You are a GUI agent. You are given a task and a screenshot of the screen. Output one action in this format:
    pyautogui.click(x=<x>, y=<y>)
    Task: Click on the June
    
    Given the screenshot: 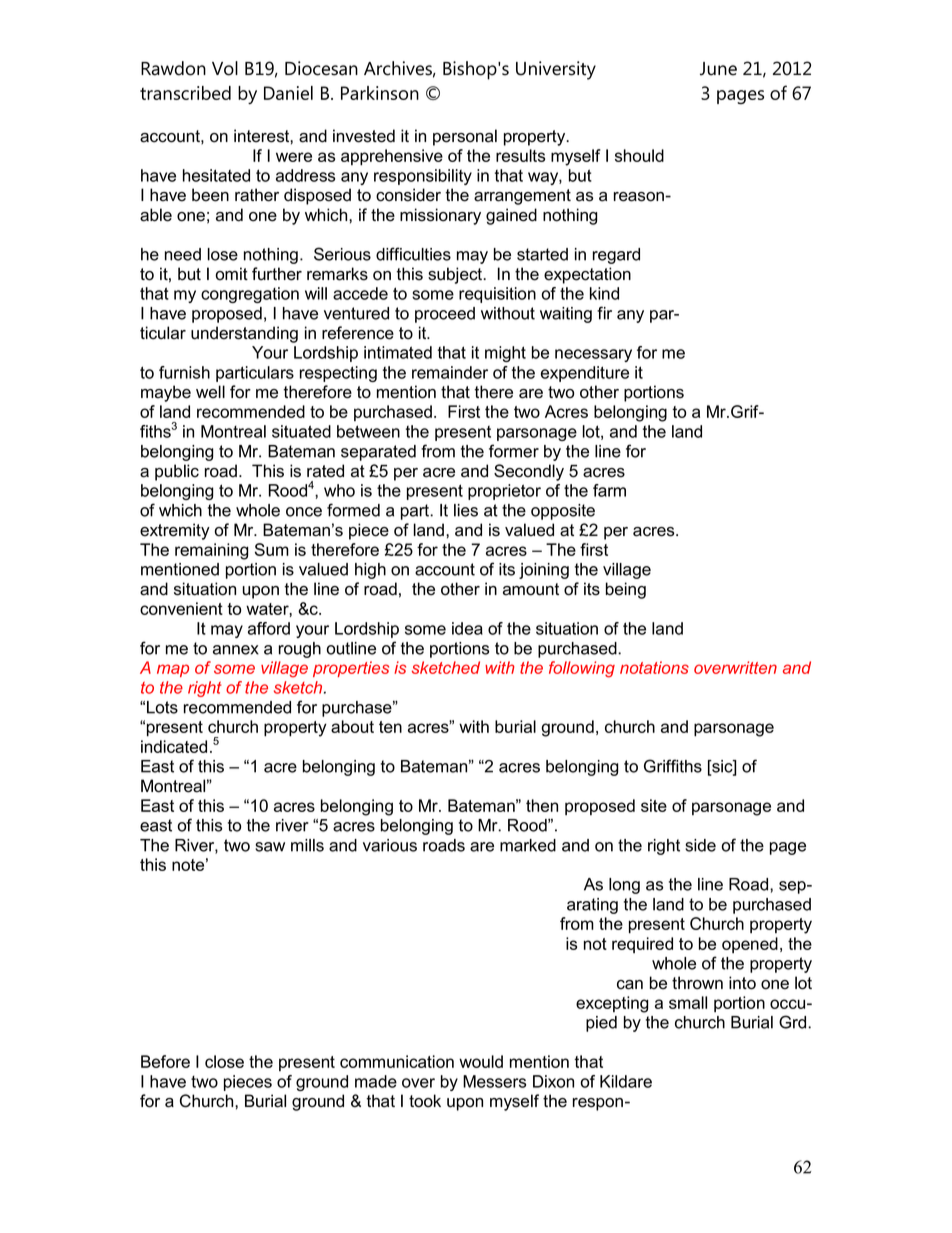 What is the action you would take?
    pyautogui.click(x=718, y=69)
